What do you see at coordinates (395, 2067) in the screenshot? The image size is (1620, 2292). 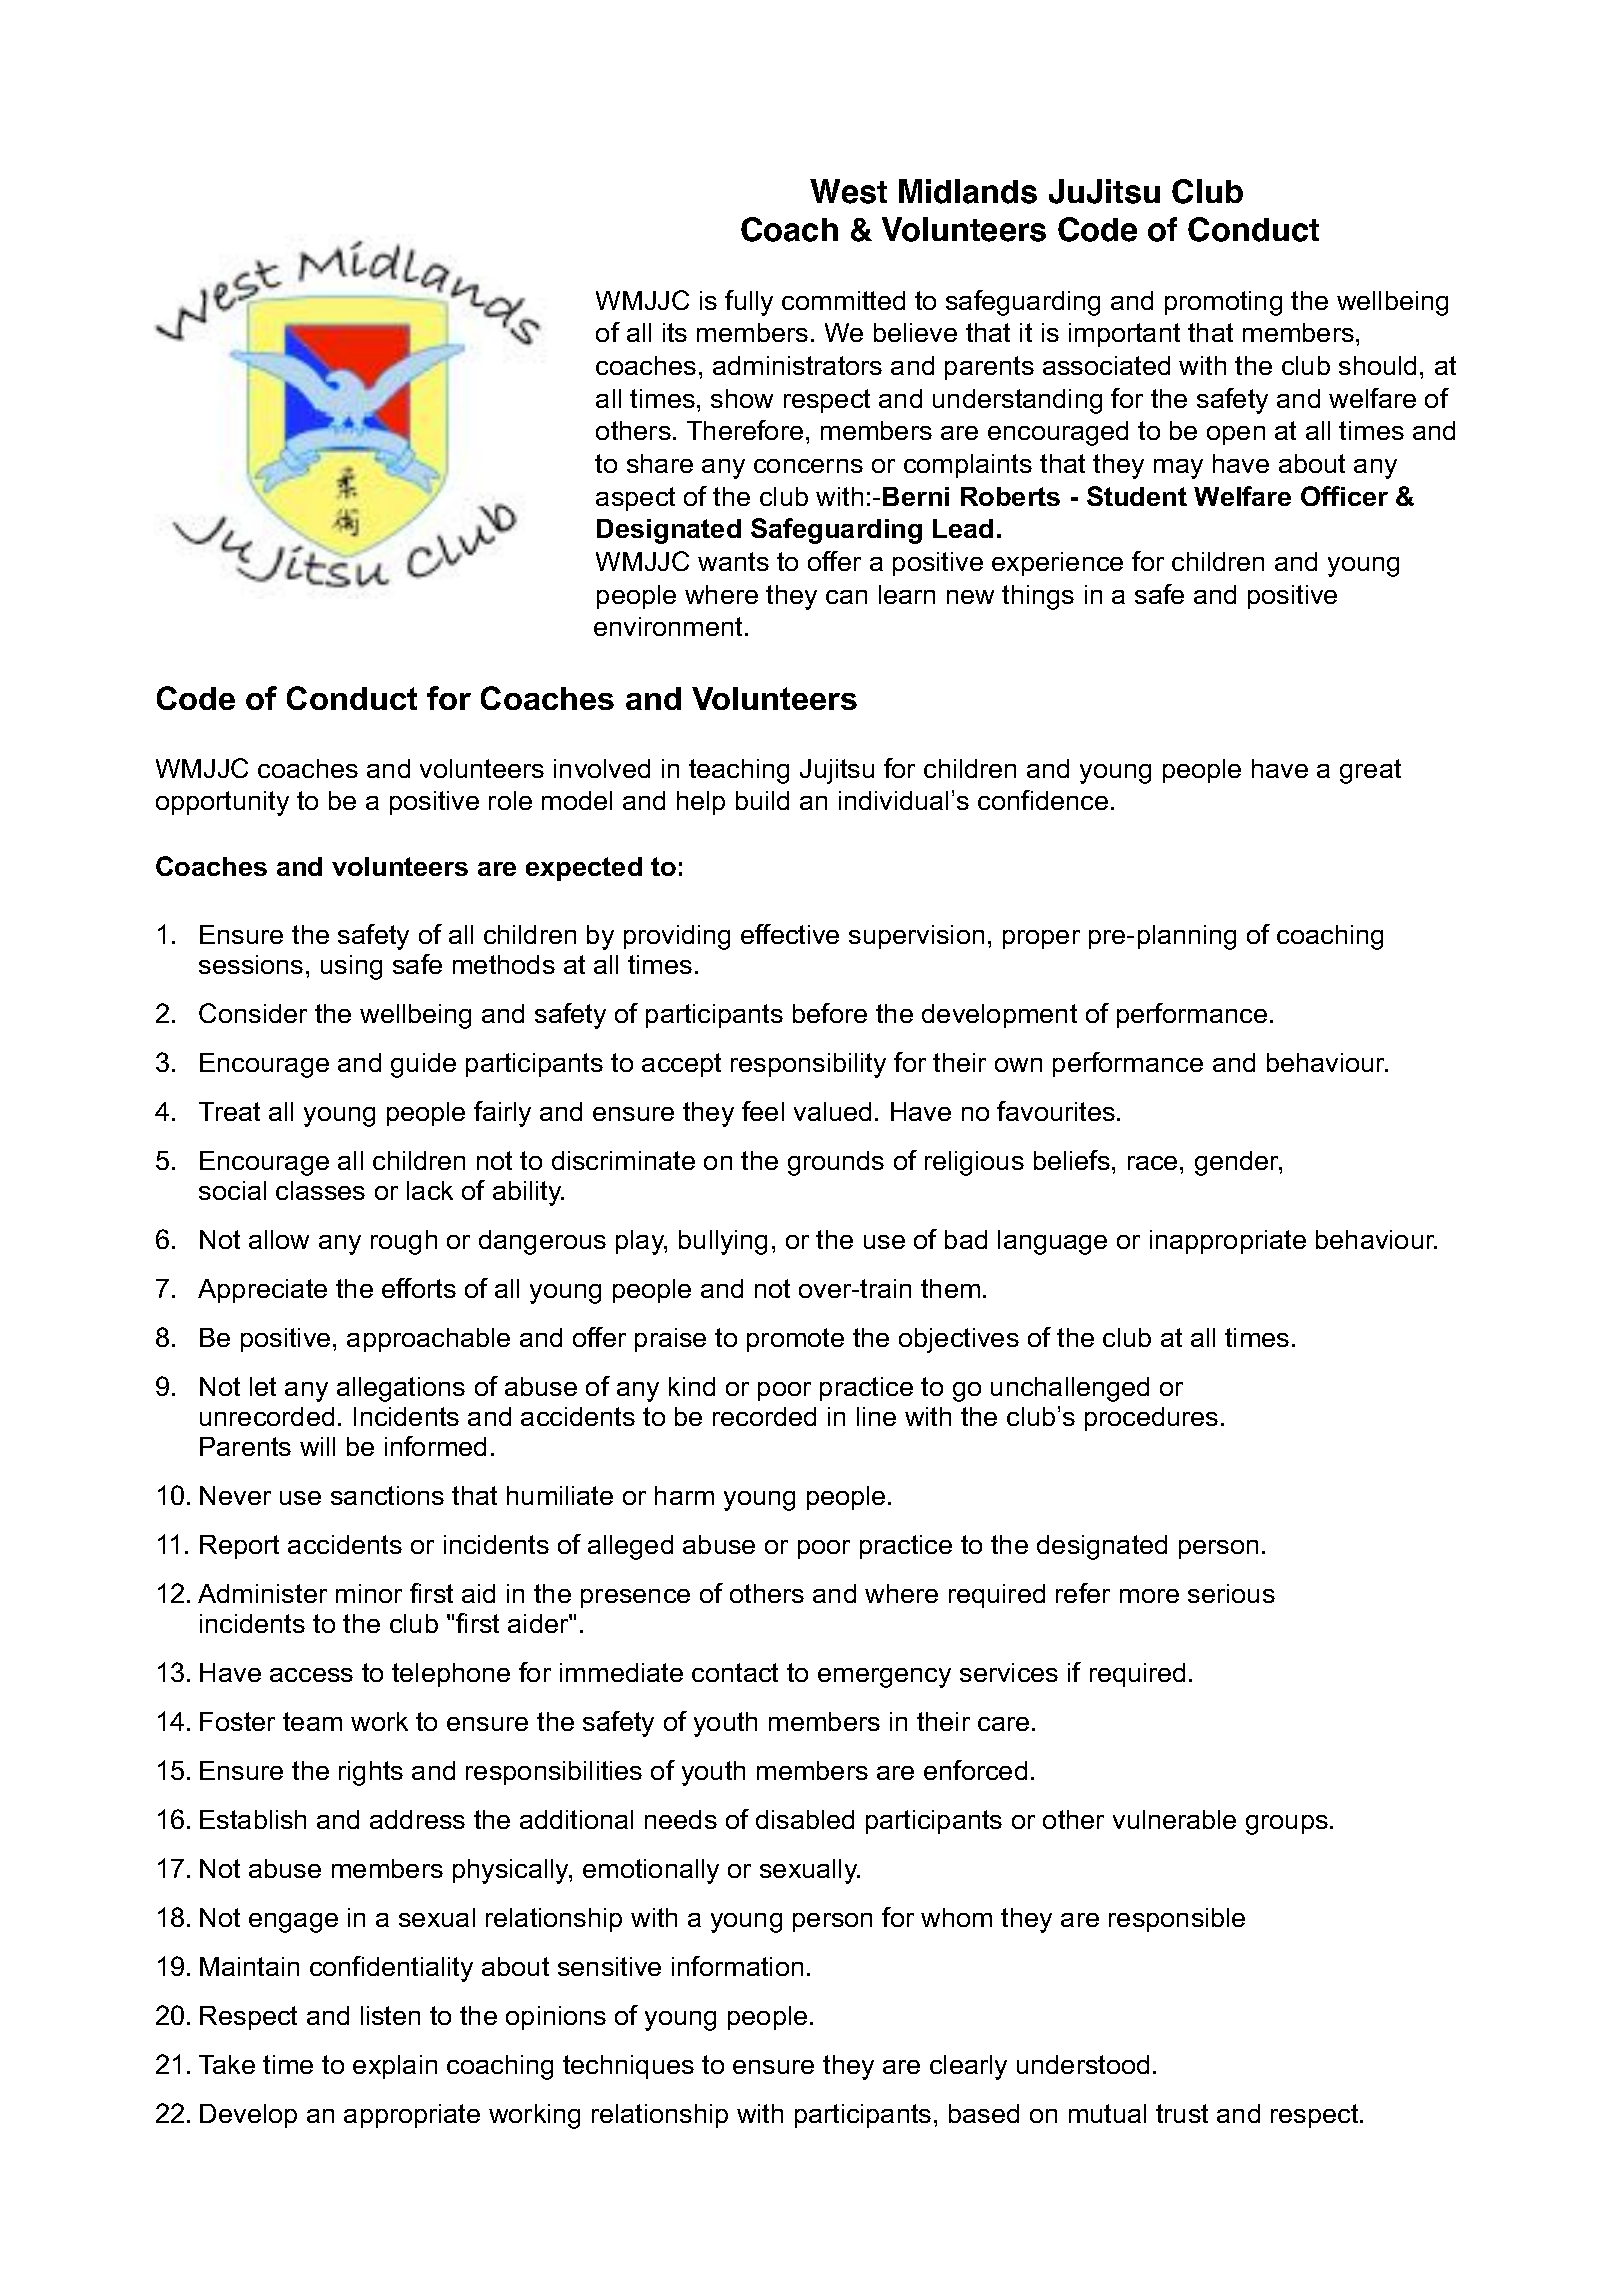 I see `explain` at bounding box center [395, 2067].
